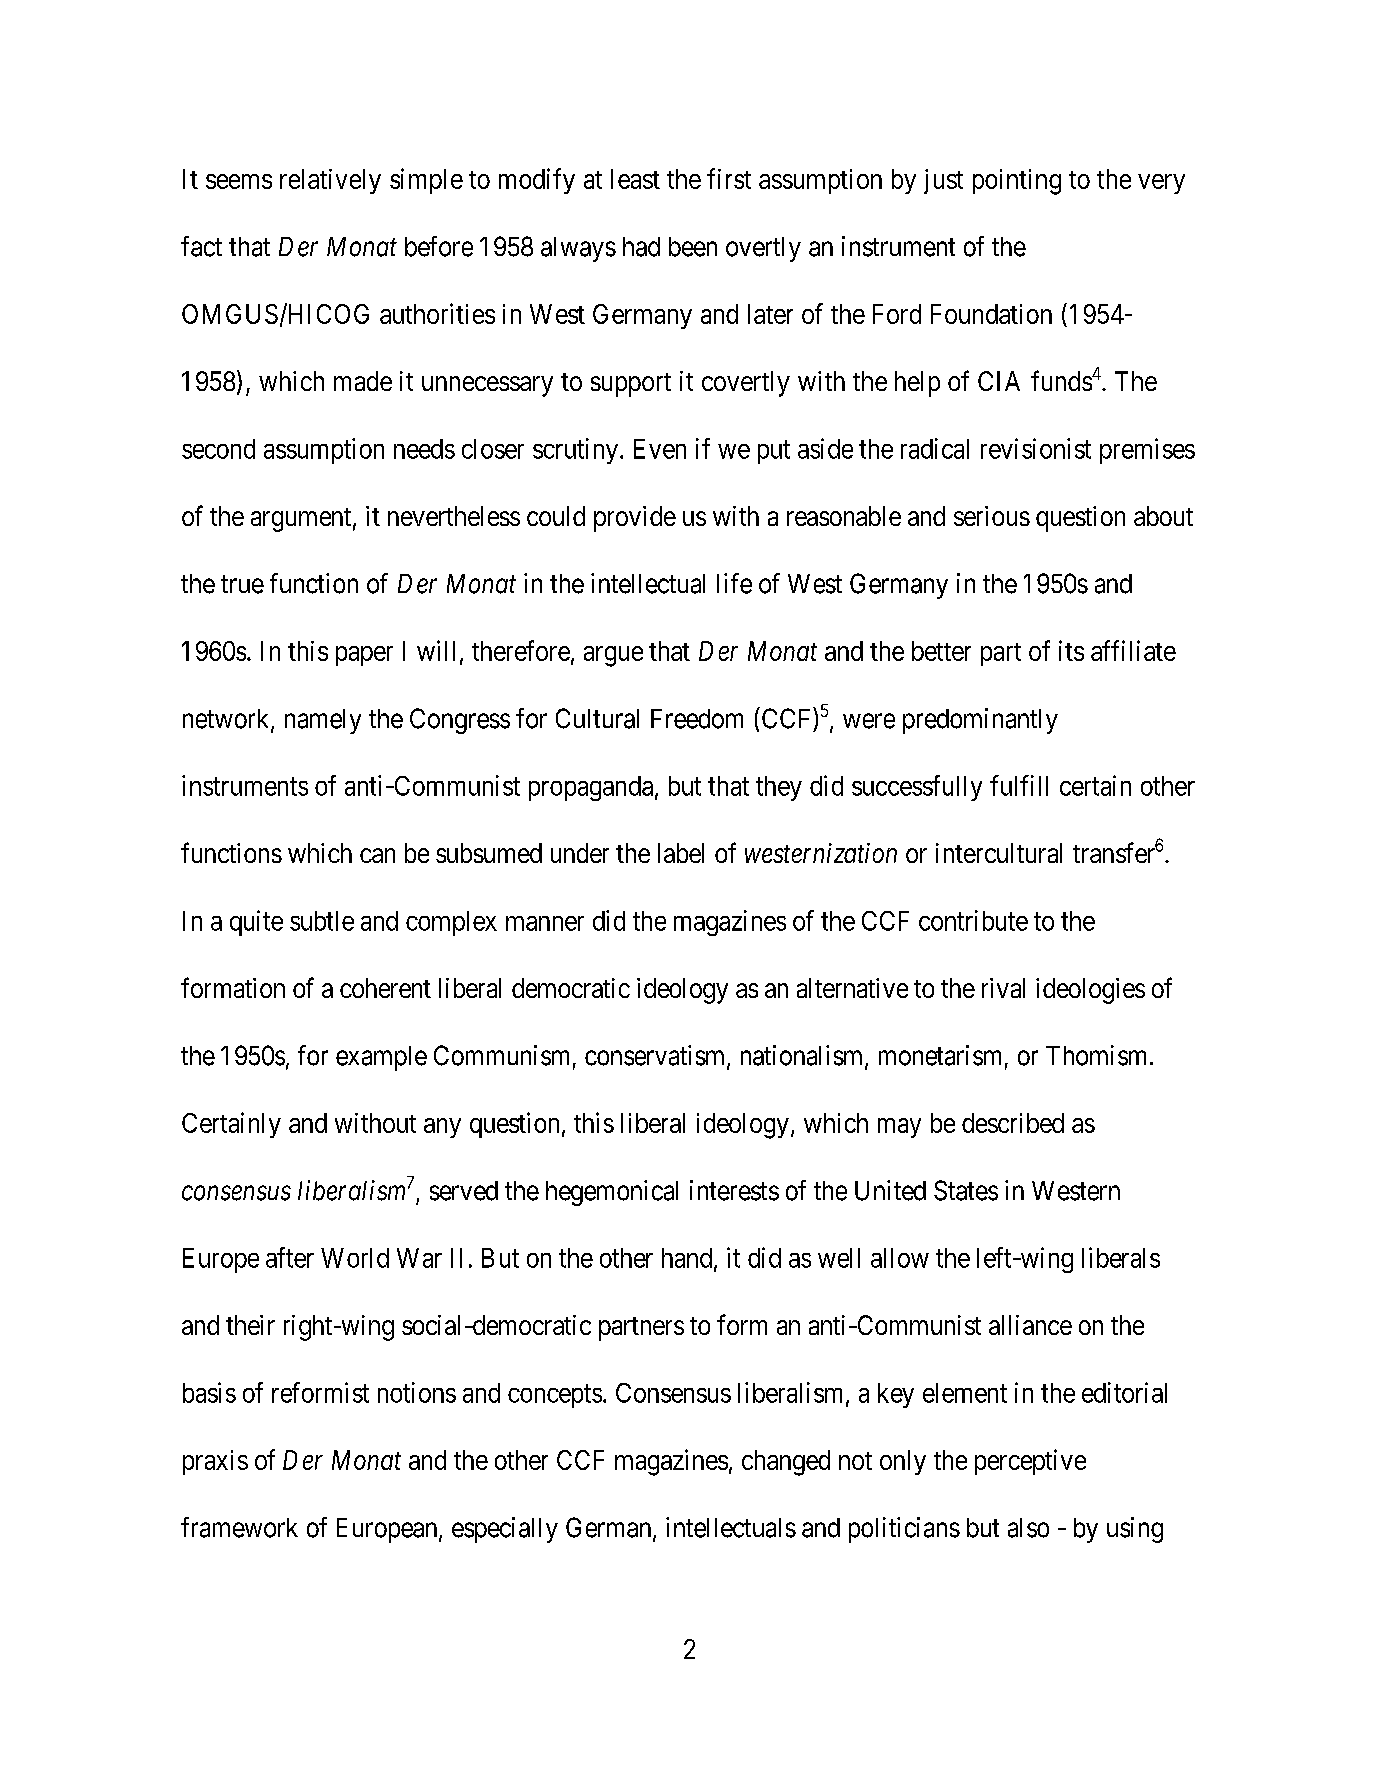  What do you see at coordinates (693, 247) in the page?
I see `been` at bounding box center [693, 247].
